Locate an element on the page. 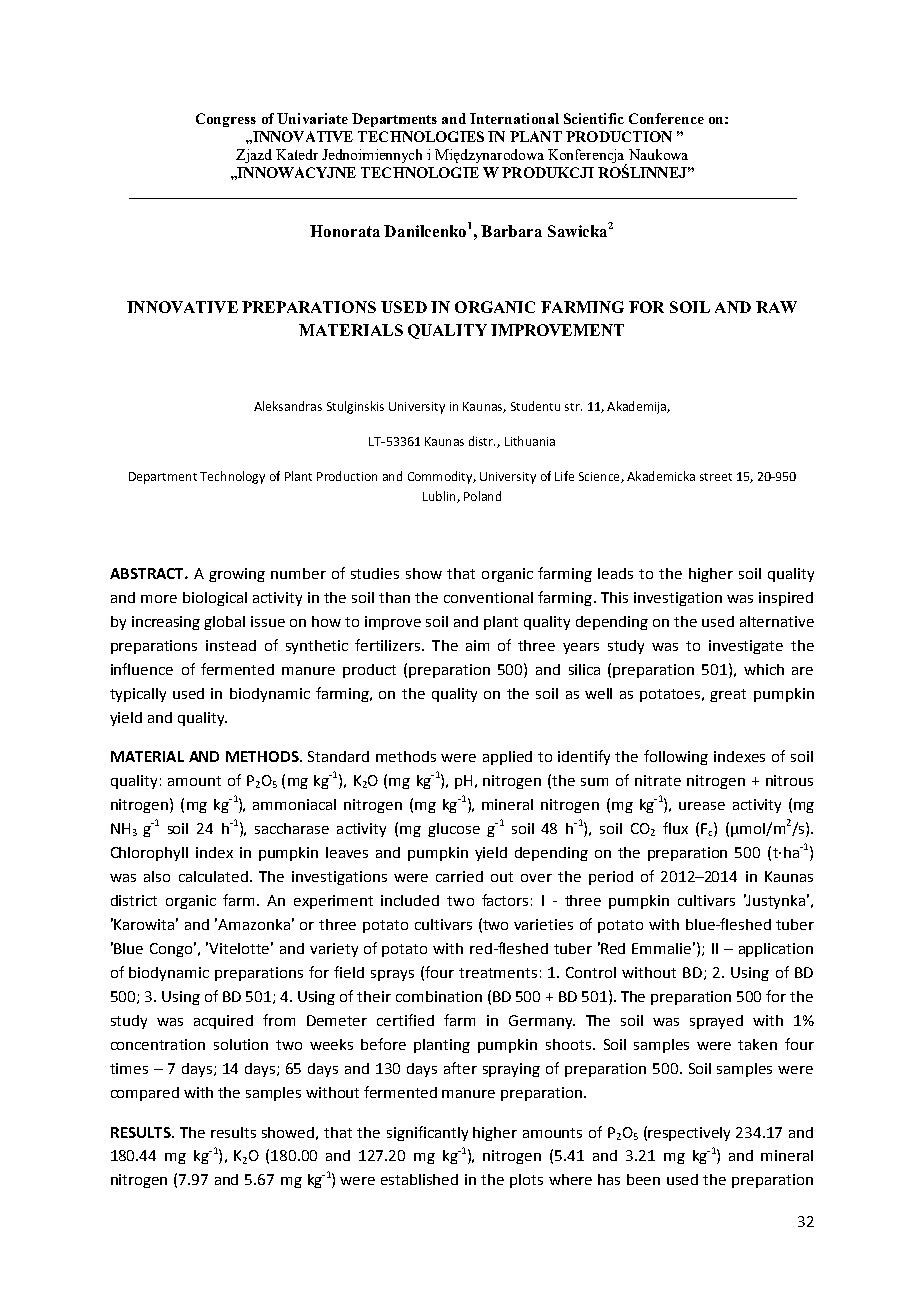 The height and width of the image is (1308, 924). glucose is located at coordinates (454, 830).
